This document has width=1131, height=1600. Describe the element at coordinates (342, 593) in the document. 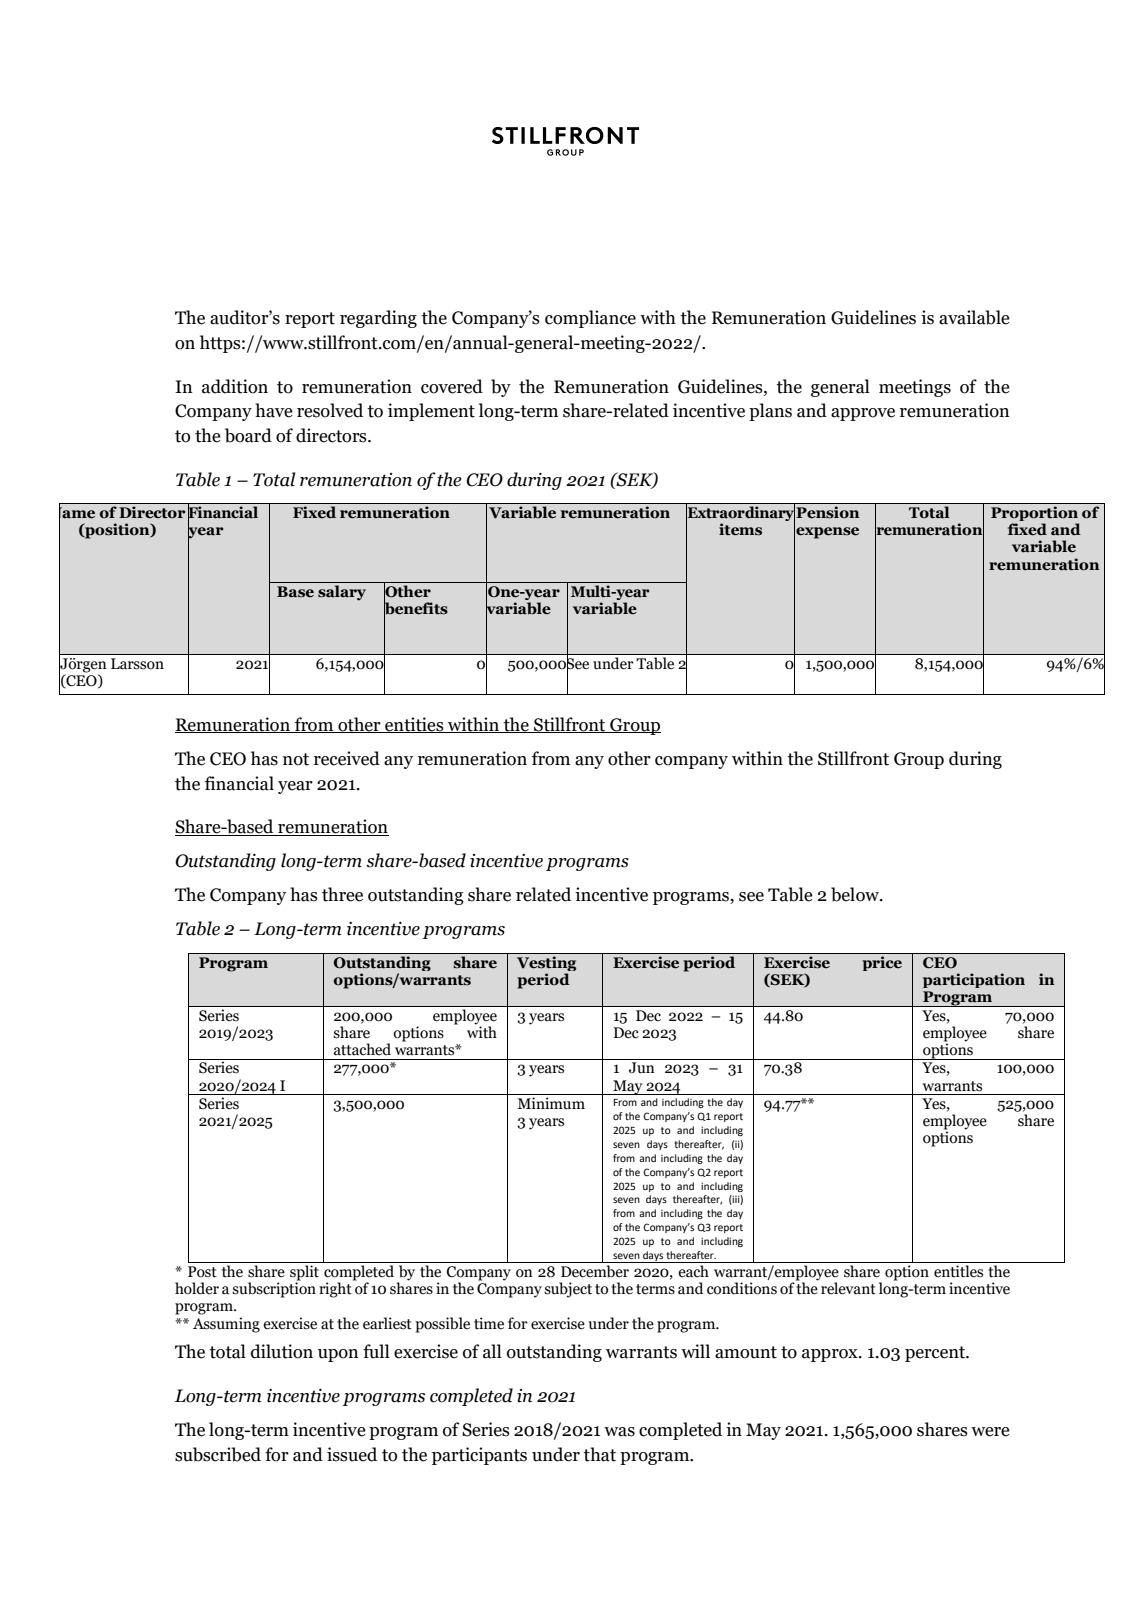

I see `salary` at that location.
